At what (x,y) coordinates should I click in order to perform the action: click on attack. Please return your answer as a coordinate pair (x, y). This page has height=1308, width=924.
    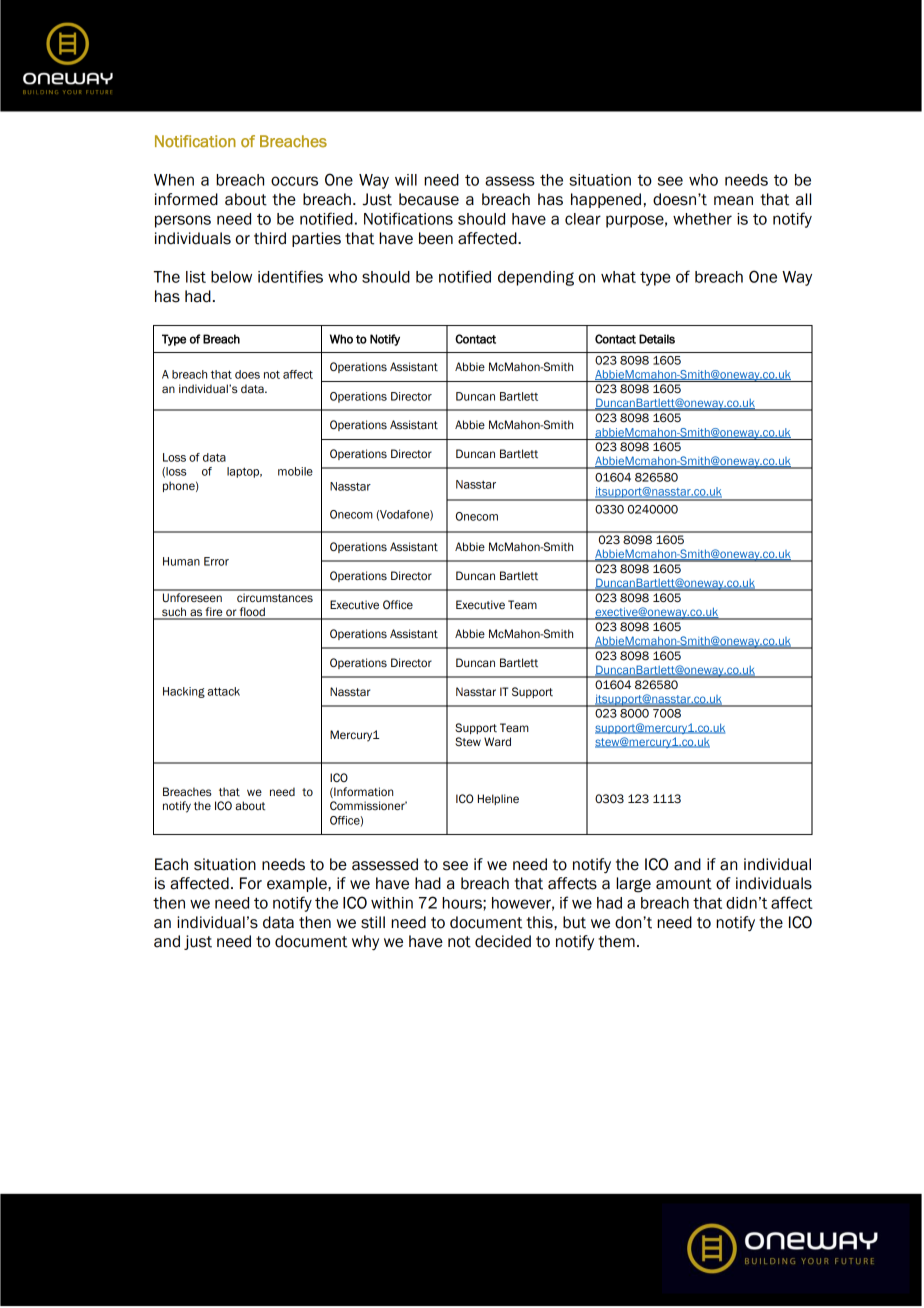
    Looking at the image, I should click on (223, 691).
